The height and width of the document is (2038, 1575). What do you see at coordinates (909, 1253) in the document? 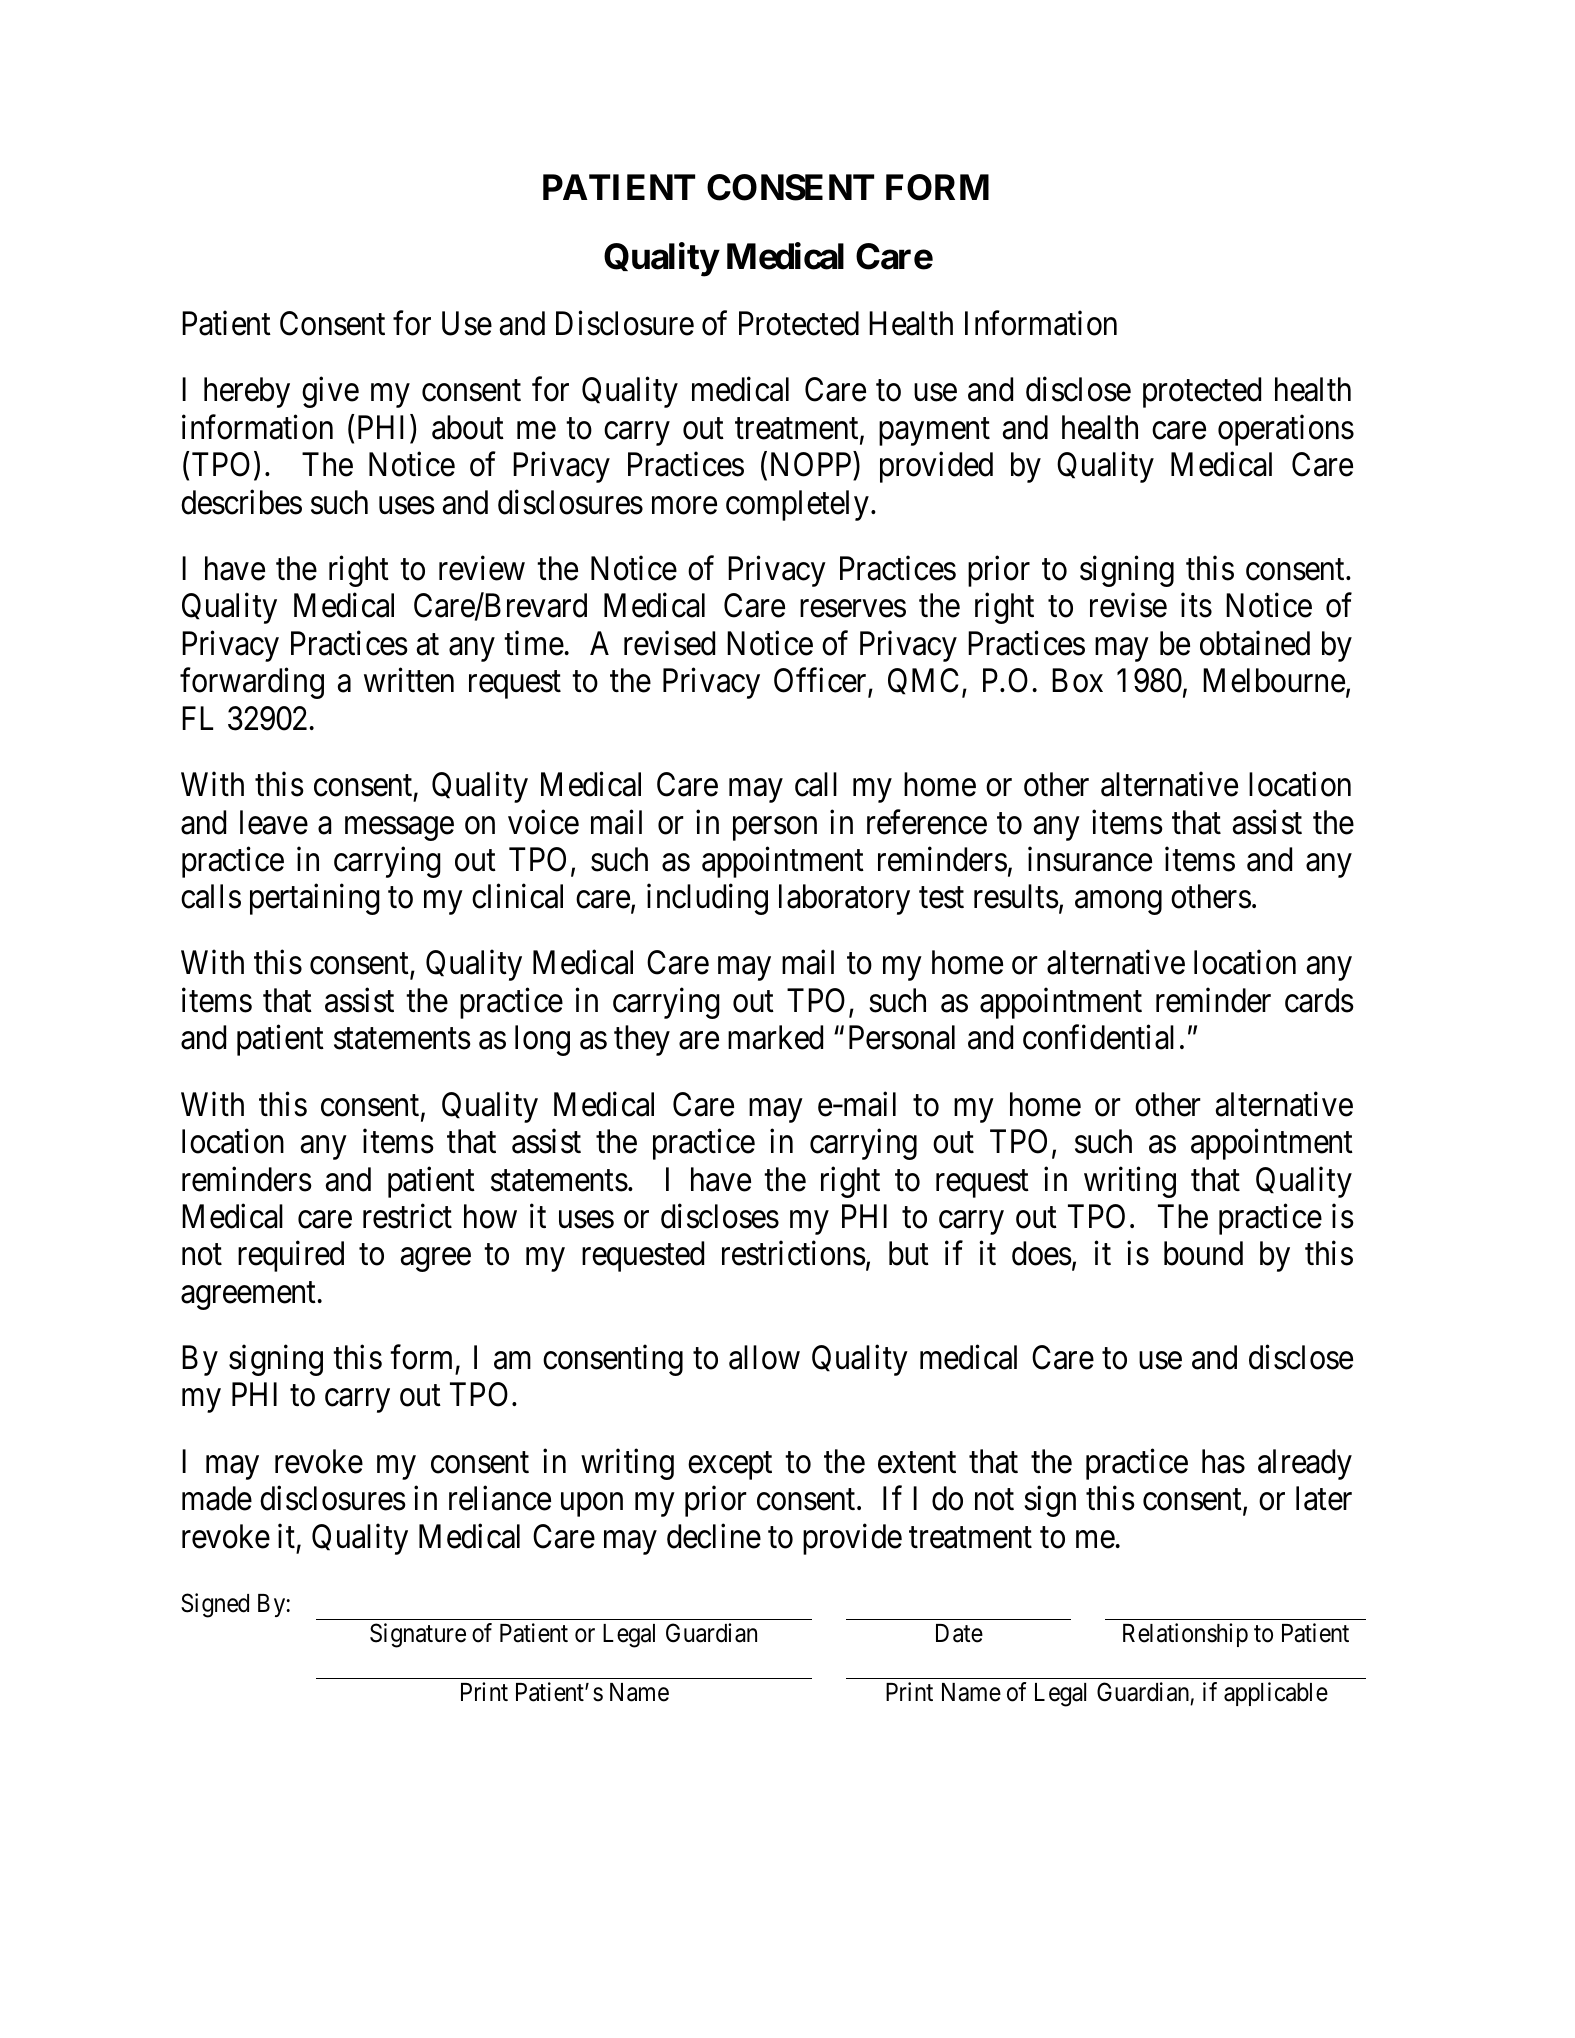
I see `but` at bounding box center [909, 1253].
